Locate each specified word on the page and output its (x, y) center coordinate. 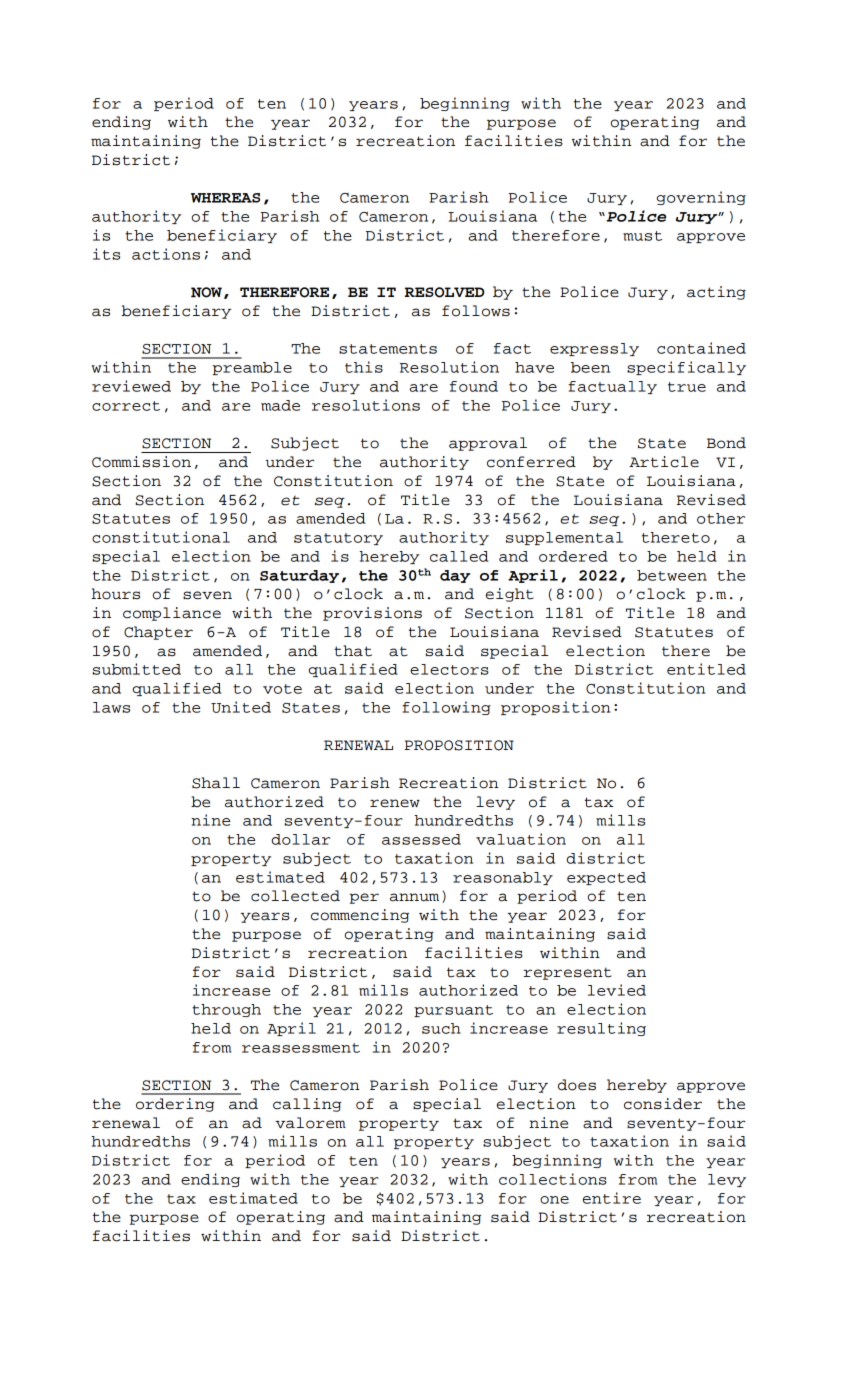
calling (307, 1105)
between (672, 575)
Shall (216, 783)
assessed (421, 839)
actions (166, 254)
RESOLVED (444, 292)
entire (612, 1198)
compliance (172, 614)
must (642, 236)
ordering (175, 1105)
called (459, 556)
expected (606, 878)
